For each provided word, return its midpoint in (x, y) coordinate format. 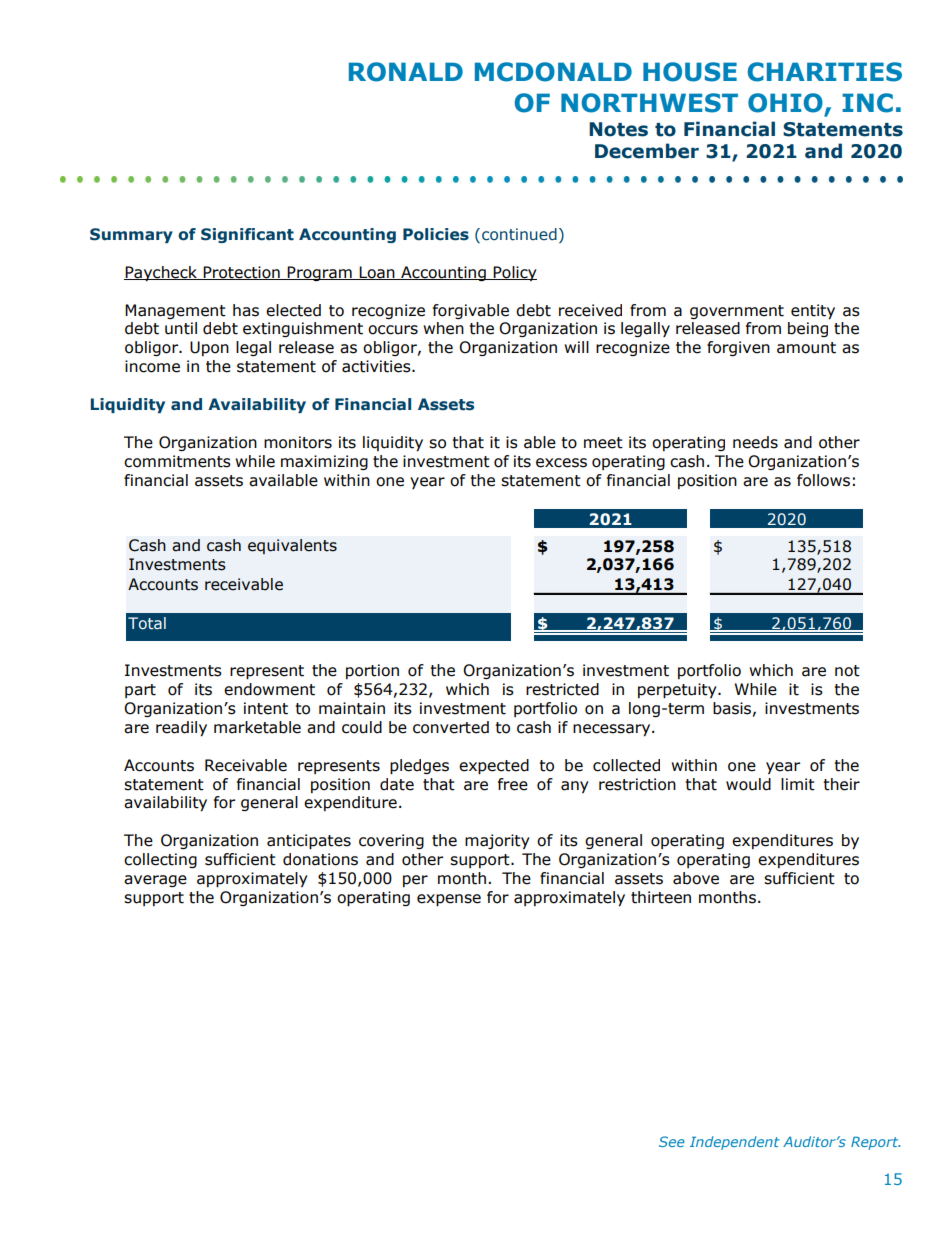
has (246, 310)
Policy (514, 273)
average (155, 881)
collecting (160, 860)
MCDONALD (553, 72)
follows (823, 480)
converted (451, 727)
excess (561, 463)
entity (813, 311)
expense (449, 900)
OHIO (785, 103)
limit (798, 784)
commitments (177, 461)
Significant (247, 235)
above (696, 878)
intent (266, 708)
